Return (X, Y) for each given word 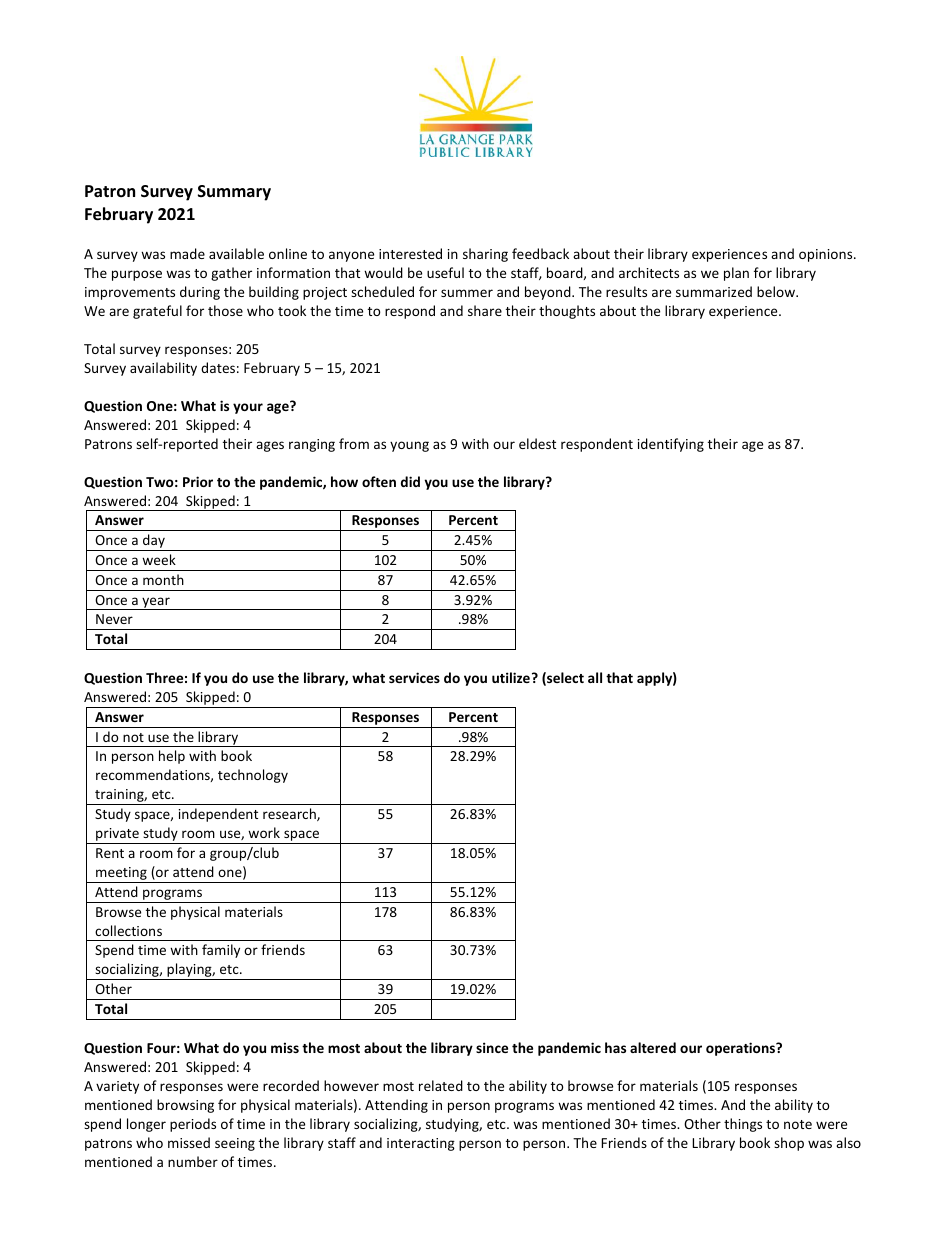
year (156, 603)
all (595, 677)
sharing (485, 255)
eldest (537, 443)
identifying (671, 445)
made (187, 253)
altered (653, 1047)
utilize (511, 677)
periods (193, 1125)
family (221, 951)
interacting (421, 1144)
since (492, 1047)
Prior (198, 481)
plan (736, 274)
